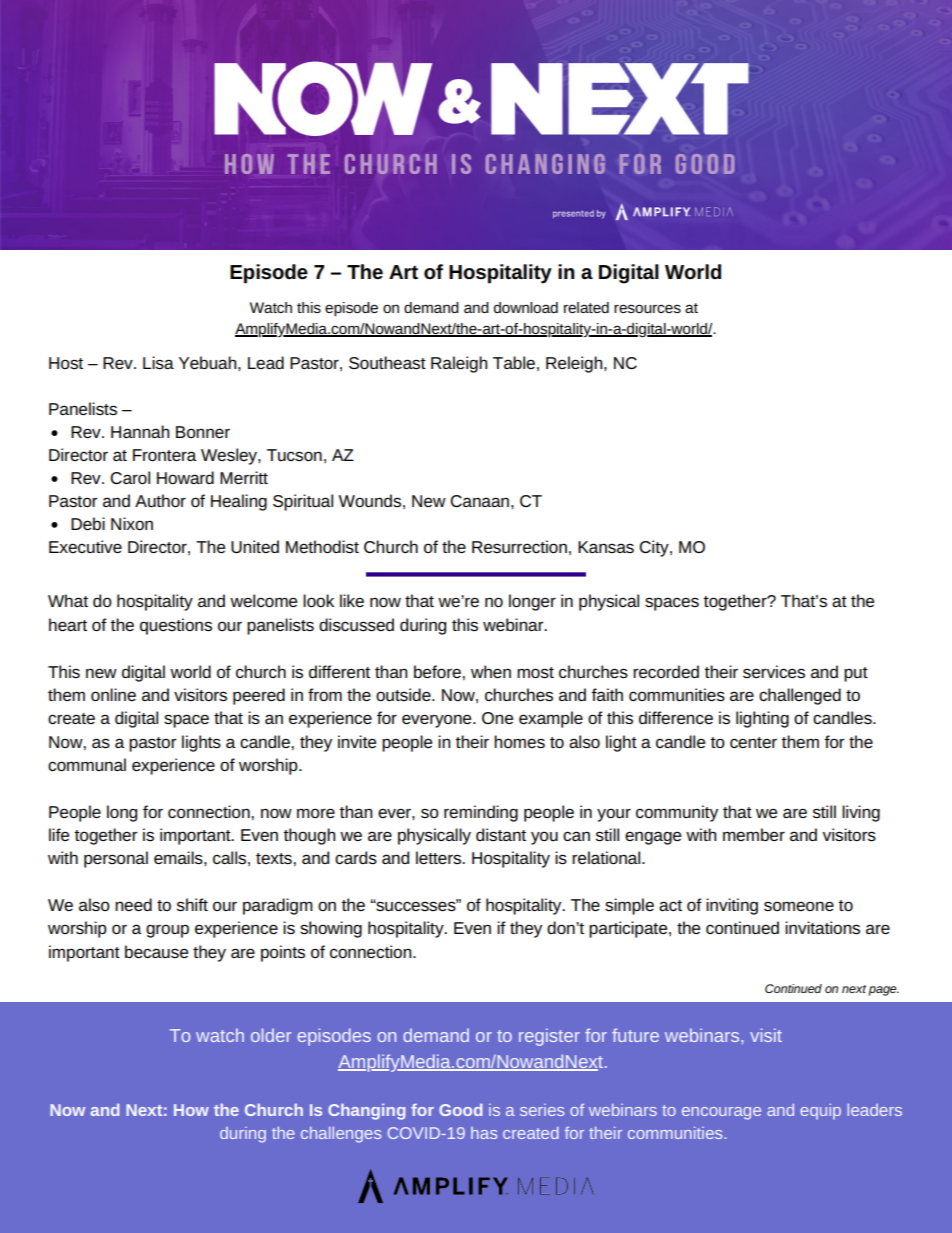 The width and height of the screenshot is (952, 1233). Describe the element at coordinates (822, 927) in the screenshot. I see `invitations` at that location.
